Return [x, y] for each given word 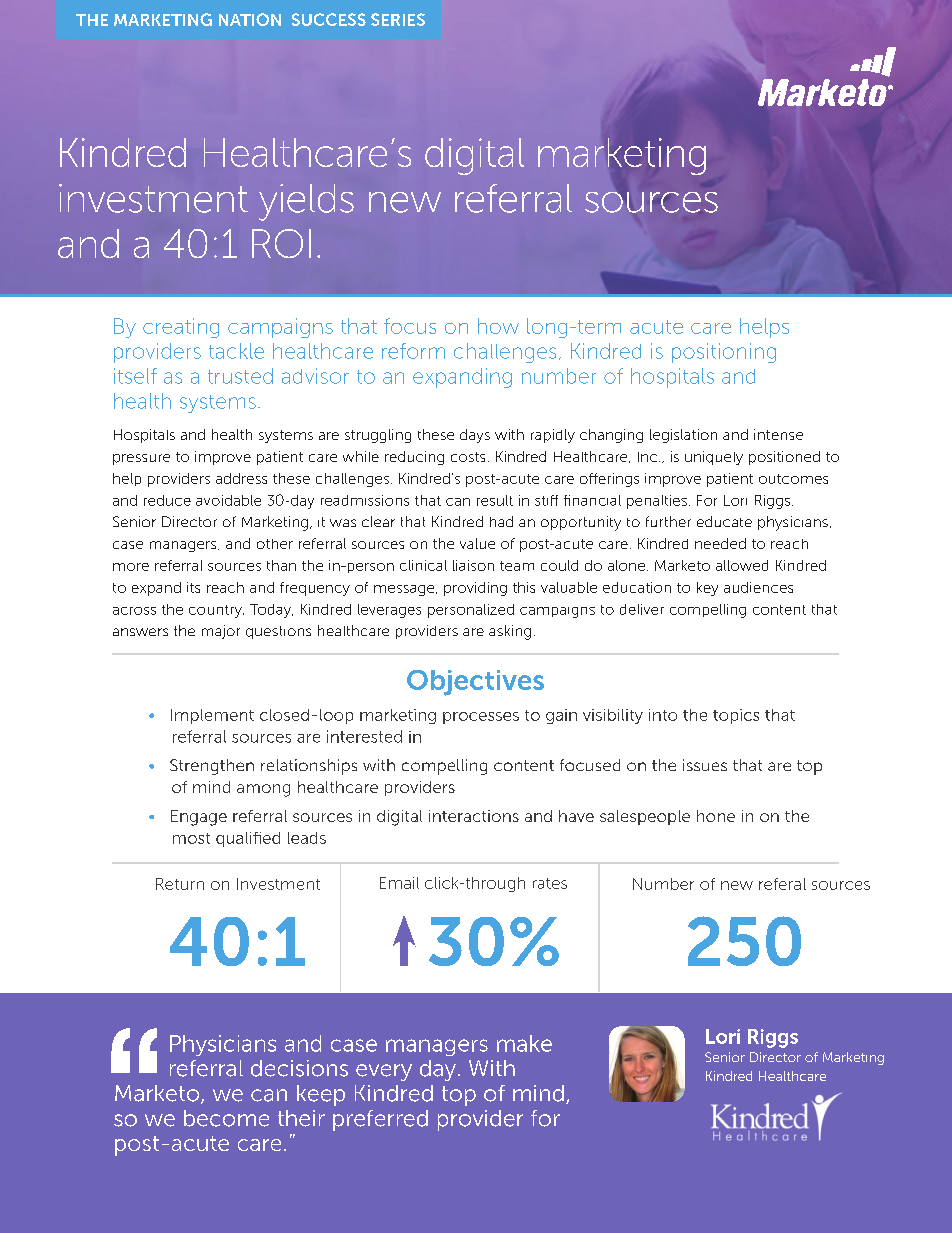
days [475, 436]
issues [705, 765]
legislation [683, 436]
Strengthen [212, 767]
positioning [724, 353]
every [384, 1072]
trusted [240, 376]
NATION [250, 19]
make [524, 1043]
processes [481, 718]
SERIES [398, 19]
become [226, 1118]
